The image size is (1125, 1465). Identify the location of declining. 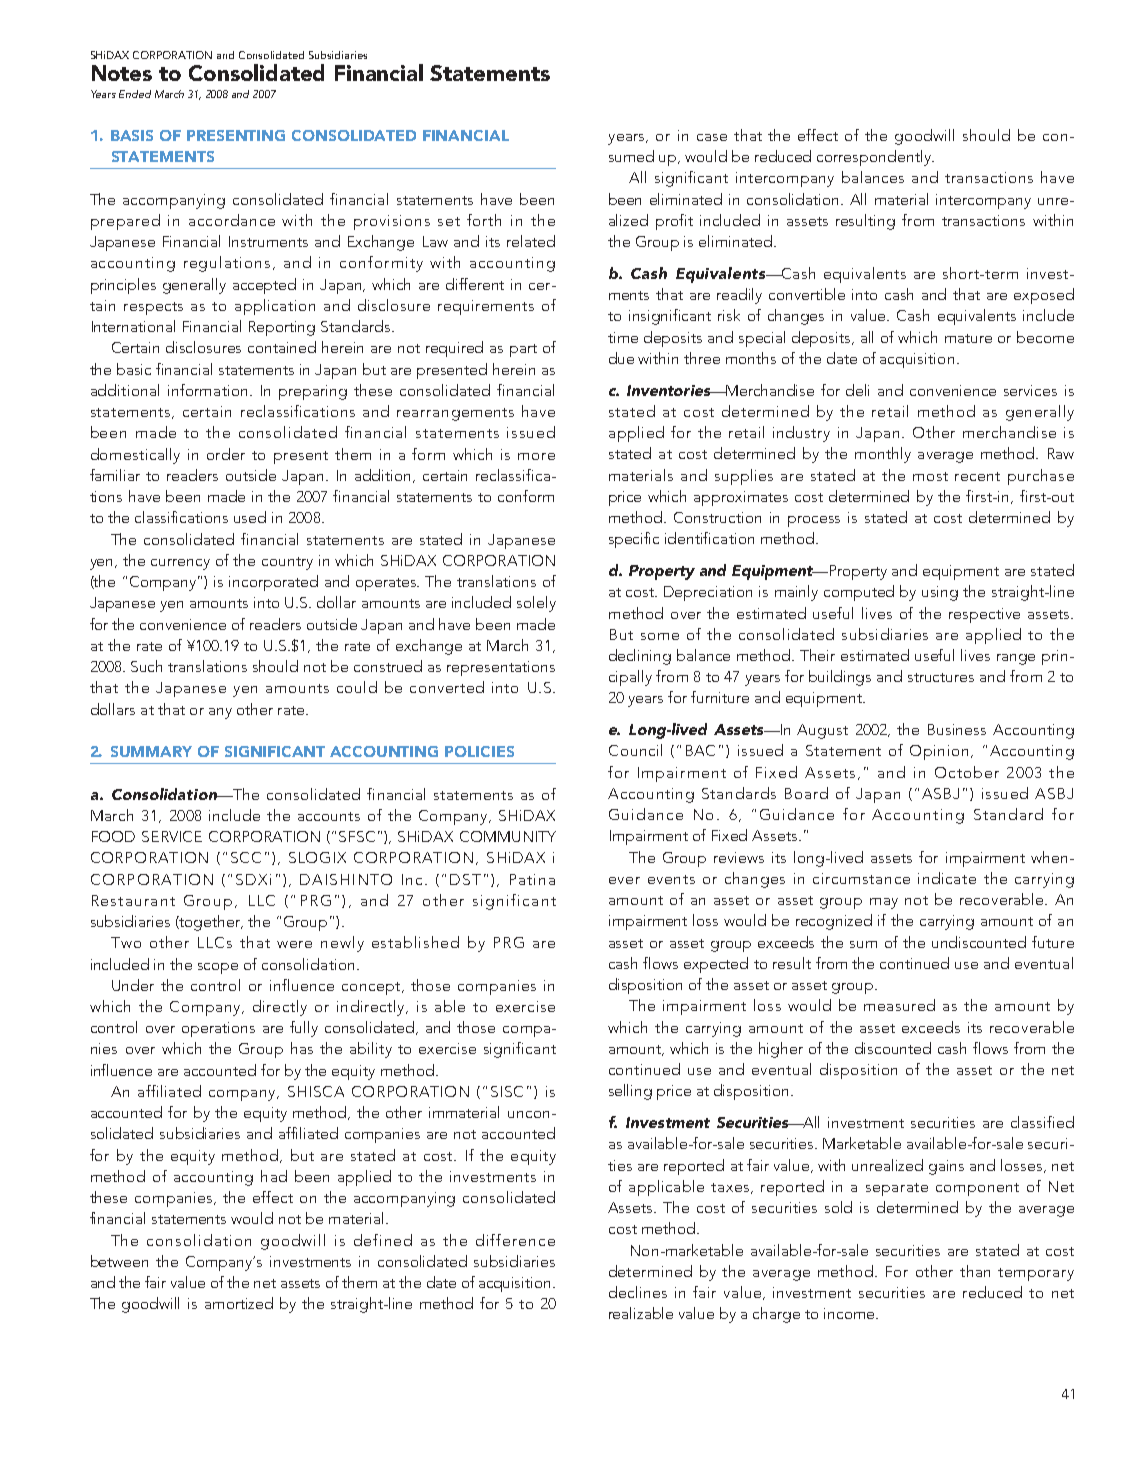
(640, 657).
